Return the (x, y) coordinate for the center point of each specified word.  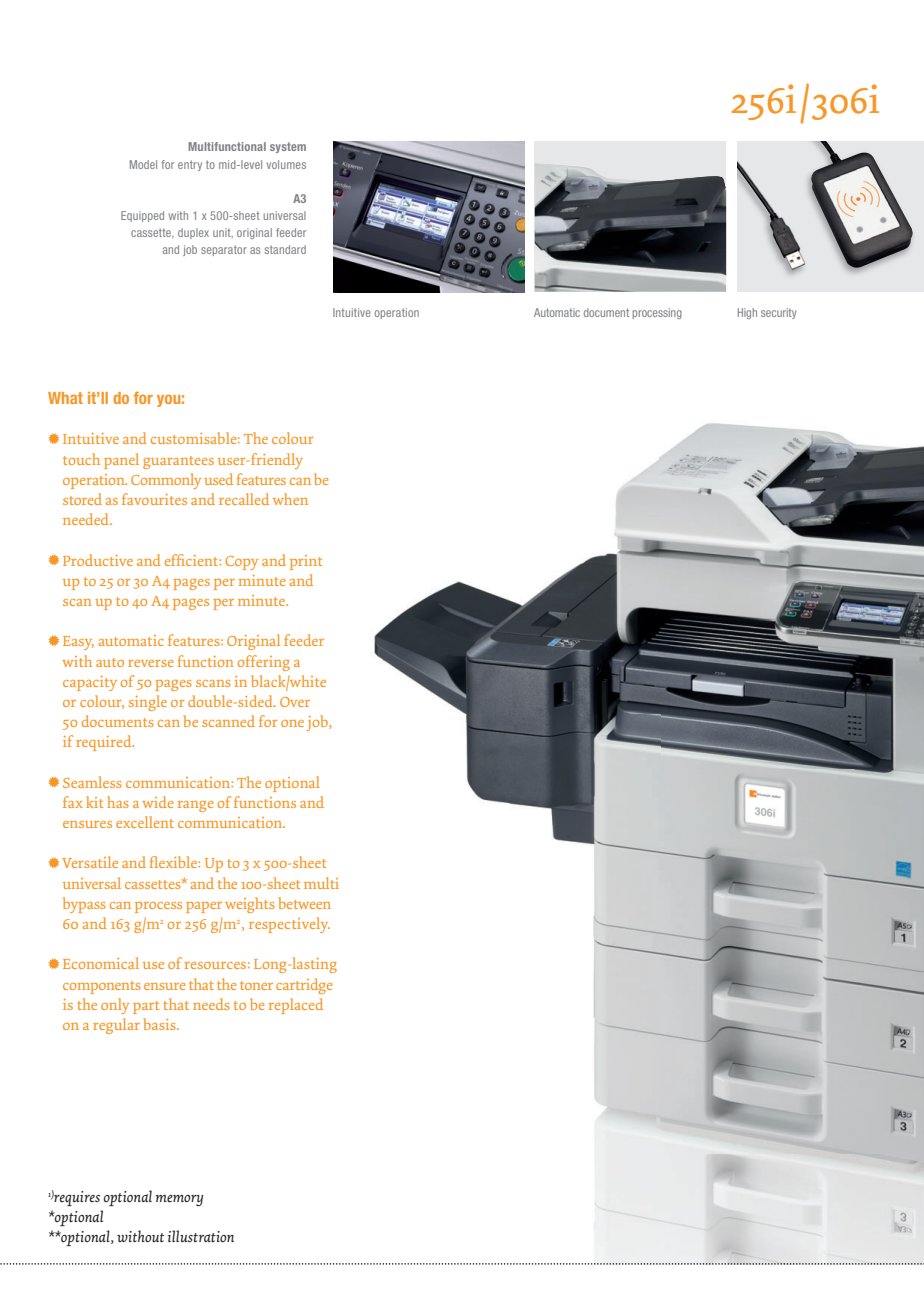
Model (143, 164)
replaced (296, 1006)
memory (179, 1200)
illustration (201, 1236)
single (148, 703)
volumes (286, 164)
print (306, 562)
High (747, 313)
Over (295, 702)
